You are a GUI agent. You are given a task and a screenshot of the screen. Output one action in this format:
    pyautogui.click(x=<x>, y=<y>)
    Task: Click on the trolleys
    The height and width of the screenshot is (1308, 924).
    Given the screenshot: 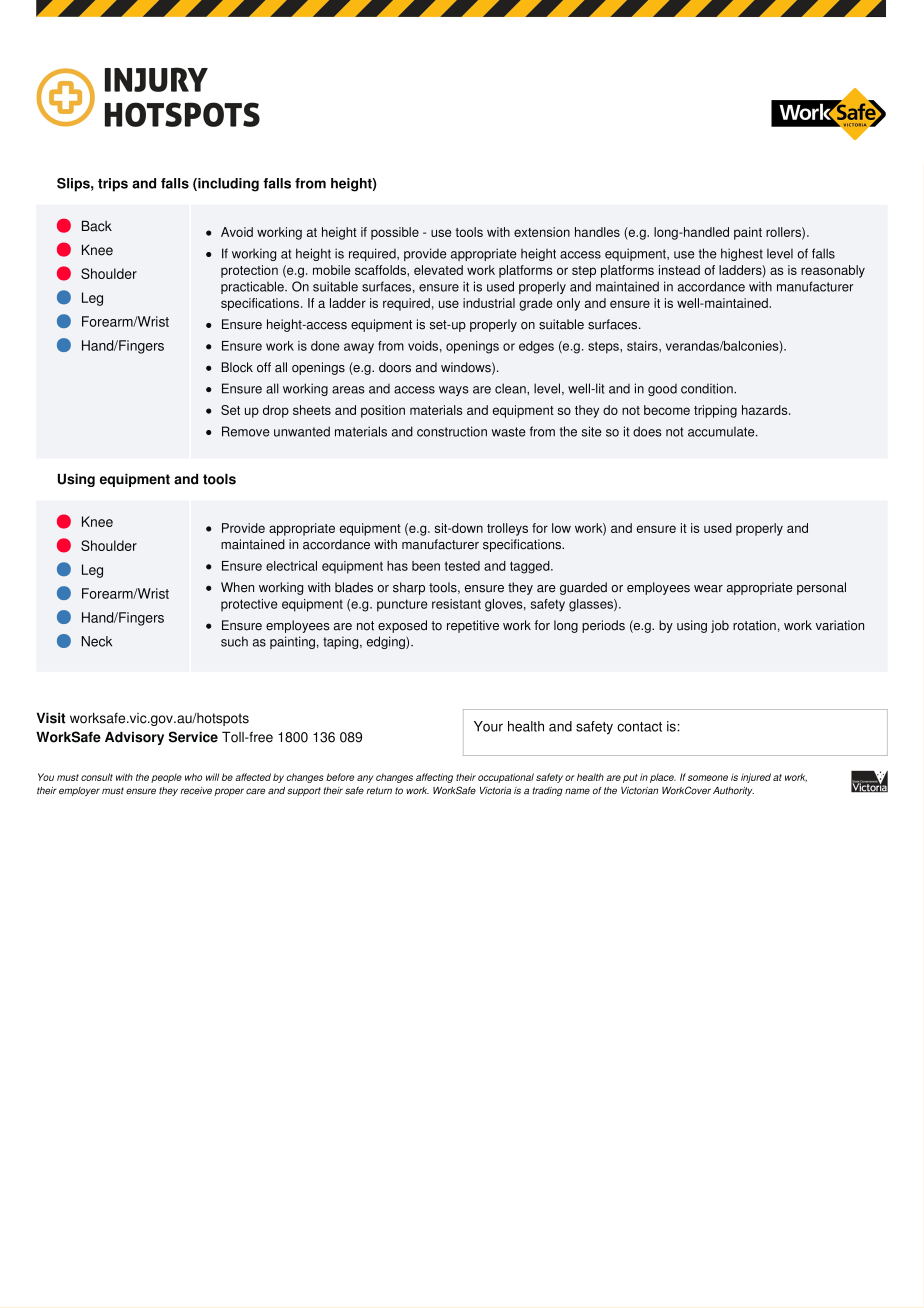 What is the action you would take?
    pyautogui.click(x=507, y=529)
